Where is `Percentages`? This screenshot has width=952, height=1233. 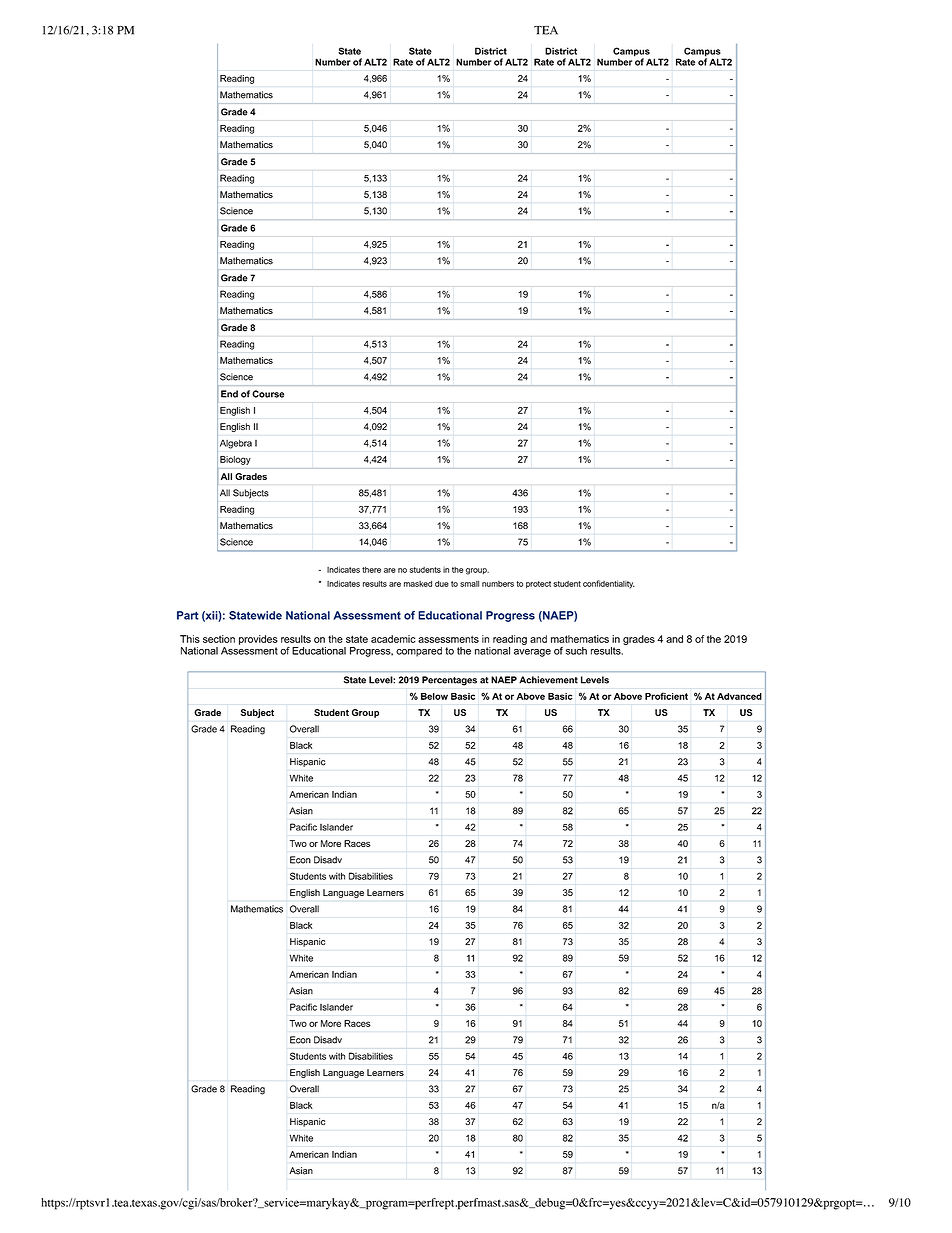
Percentages is located at coordinates (449, 681).
